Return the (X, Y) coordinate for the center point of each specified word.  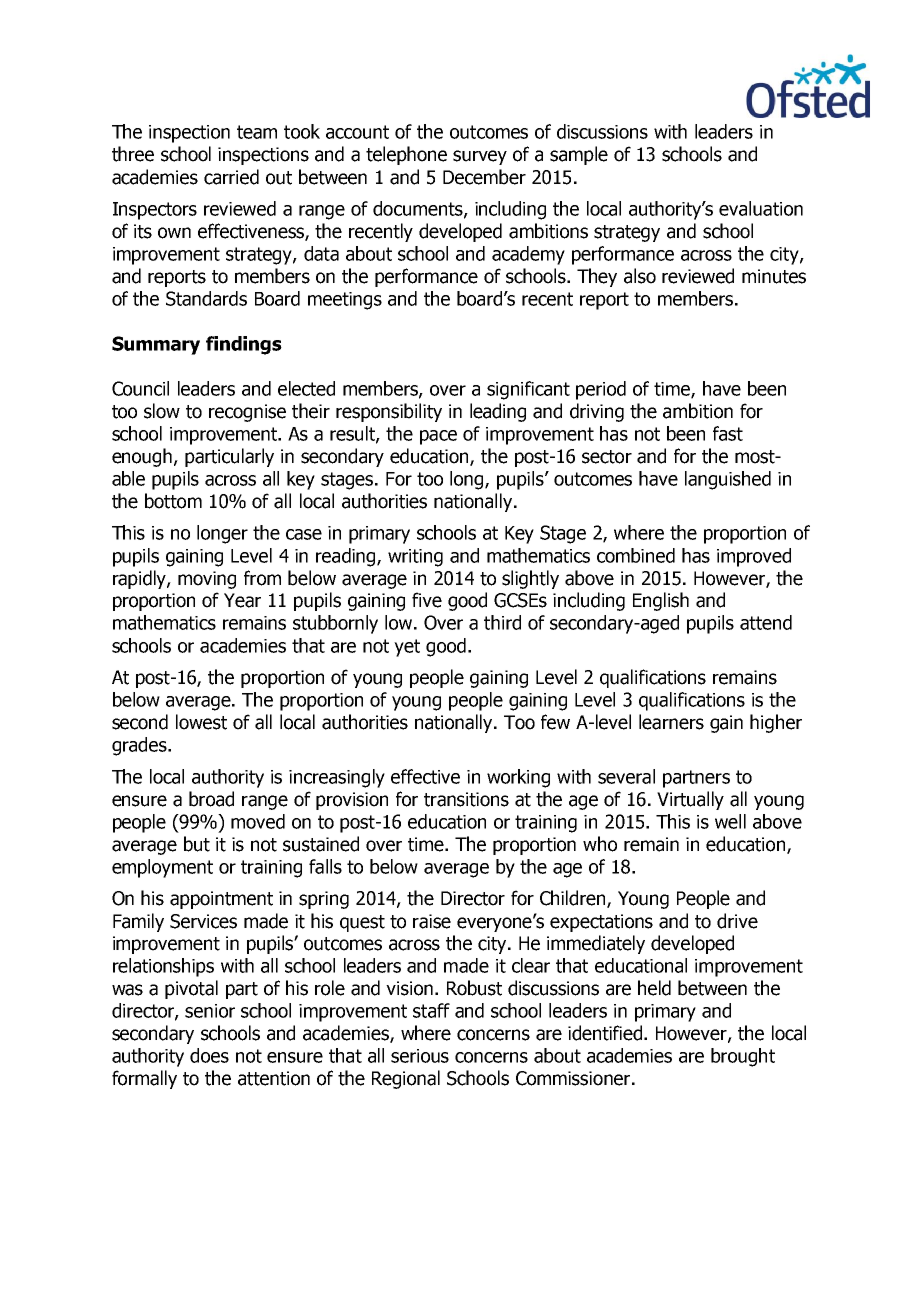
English (661, 601)
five (427, 600)
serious (420, 1056)
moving (207, 580)
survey (480, 157)
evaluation (761, 208)
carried (231, 177)
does (209, 1055)
